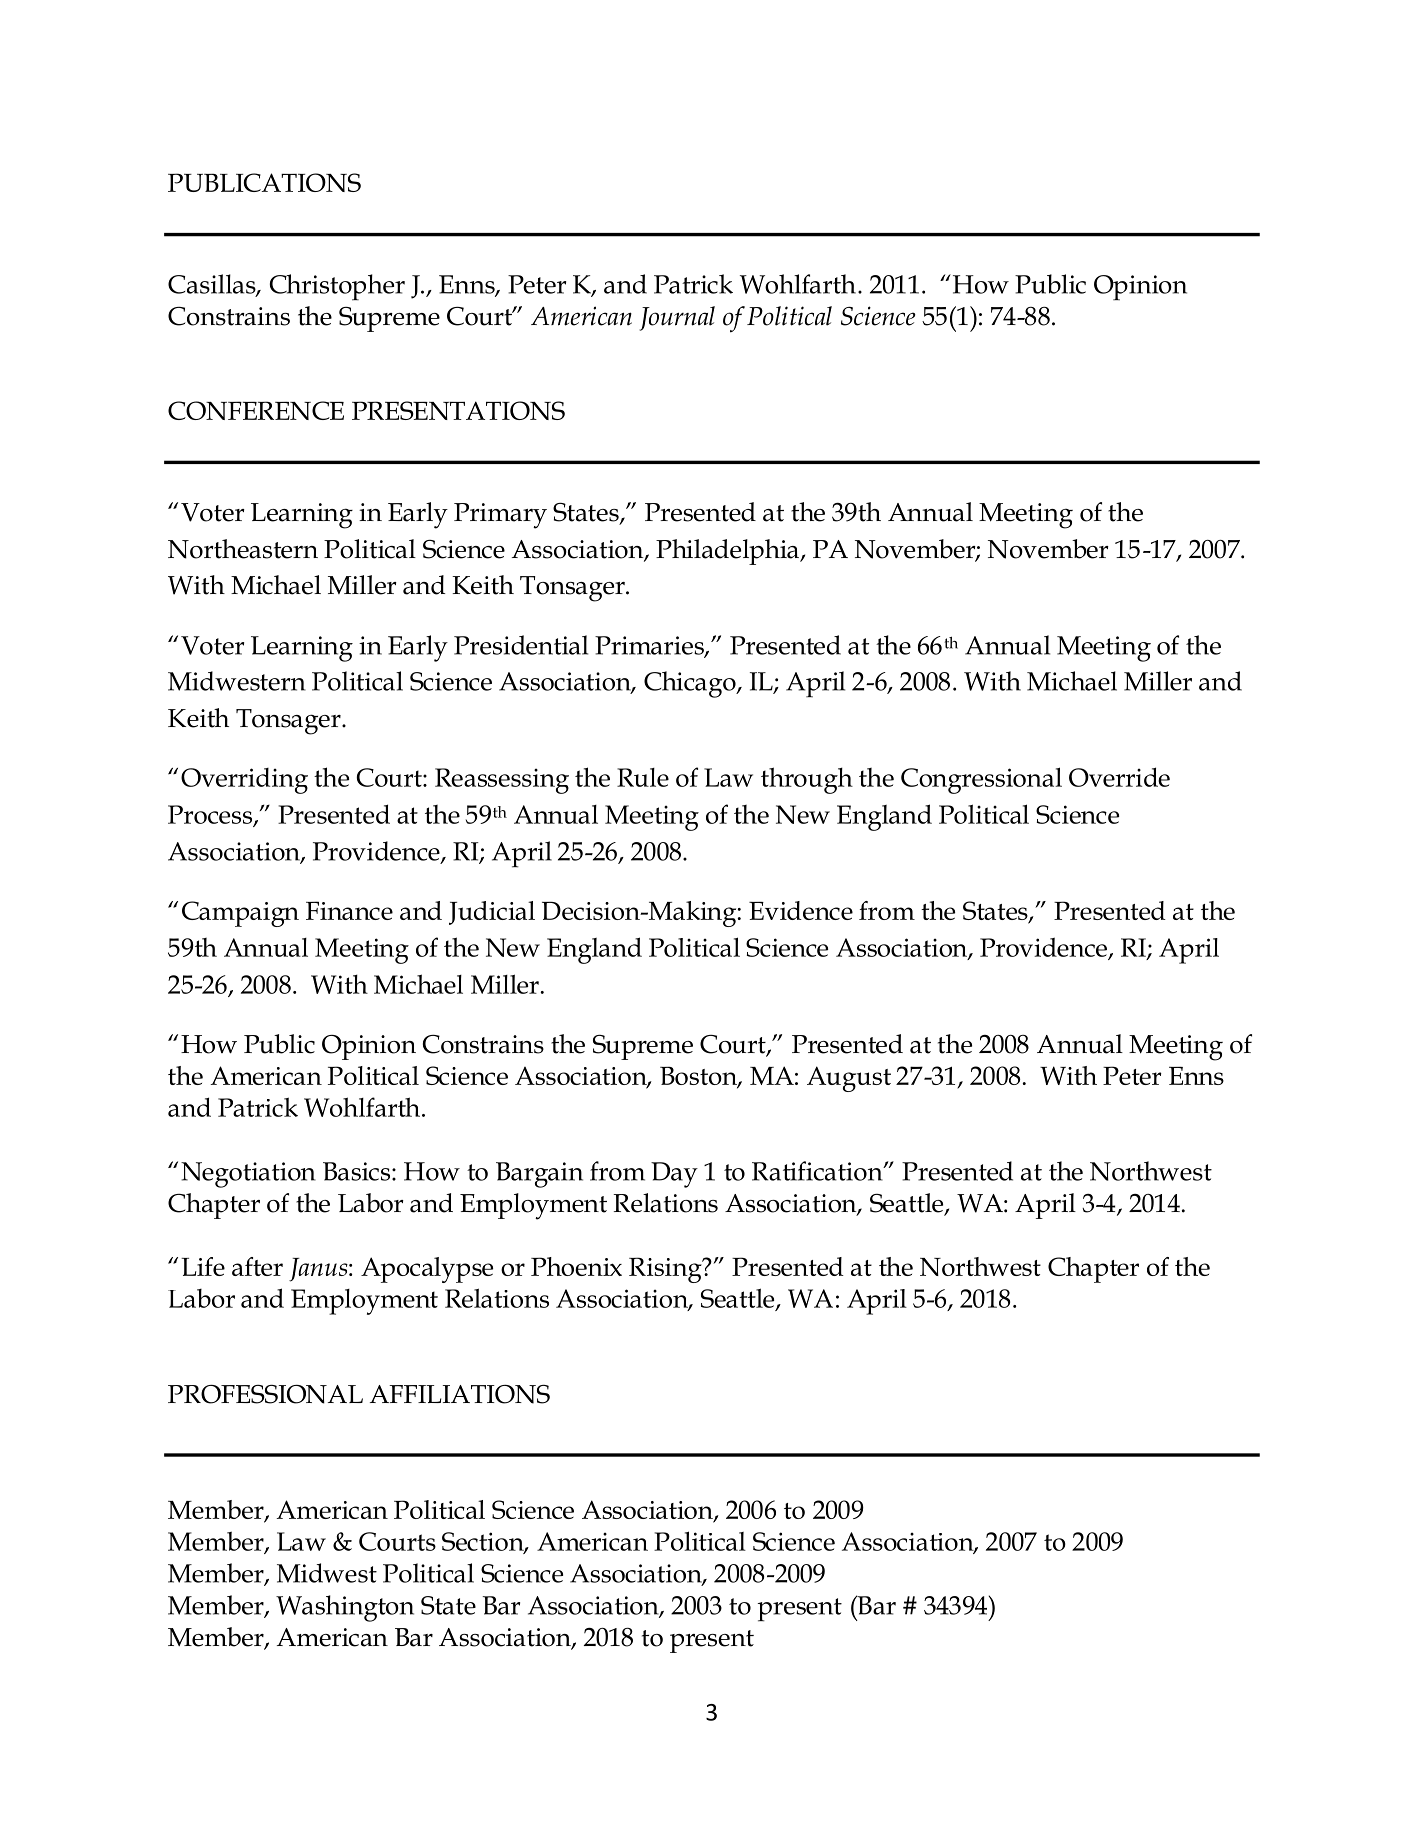 The image size is (1423, 1842). I want to click on Negotiation, so click(248, 1175).
